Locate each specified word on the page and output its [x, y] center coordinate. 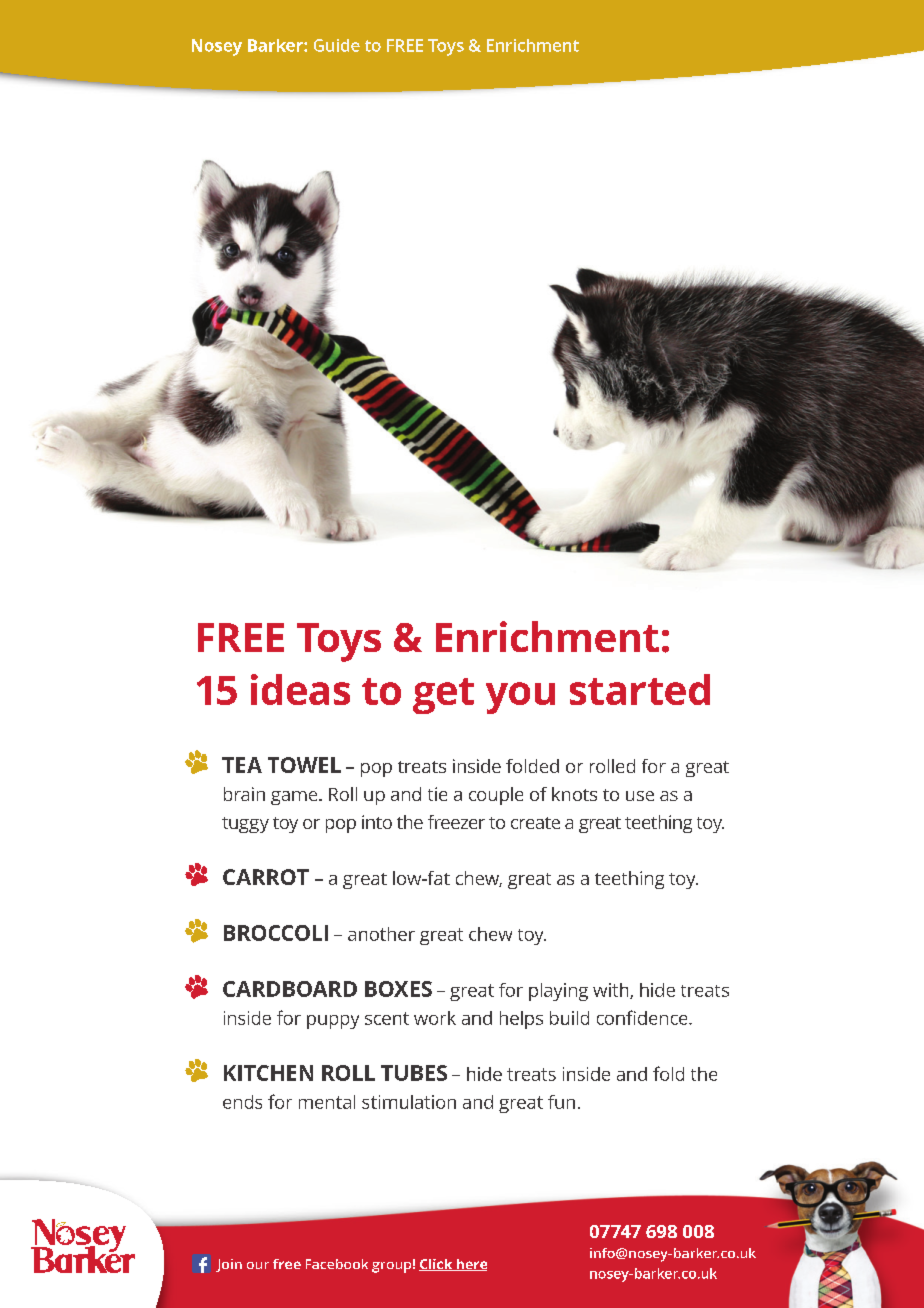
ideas [300, 689]
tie [437, 794]
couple [496, 796]
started [640, 689]
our [258, 1265]
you [520, 698]
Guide [337, 45]
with [612, 991]
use [640, 796]
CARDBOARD [290, 989]
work [435, 1018]
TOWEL [304, 765]
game [295, 798]
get [443, 696]
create [535, 823]
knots [574, 794]
